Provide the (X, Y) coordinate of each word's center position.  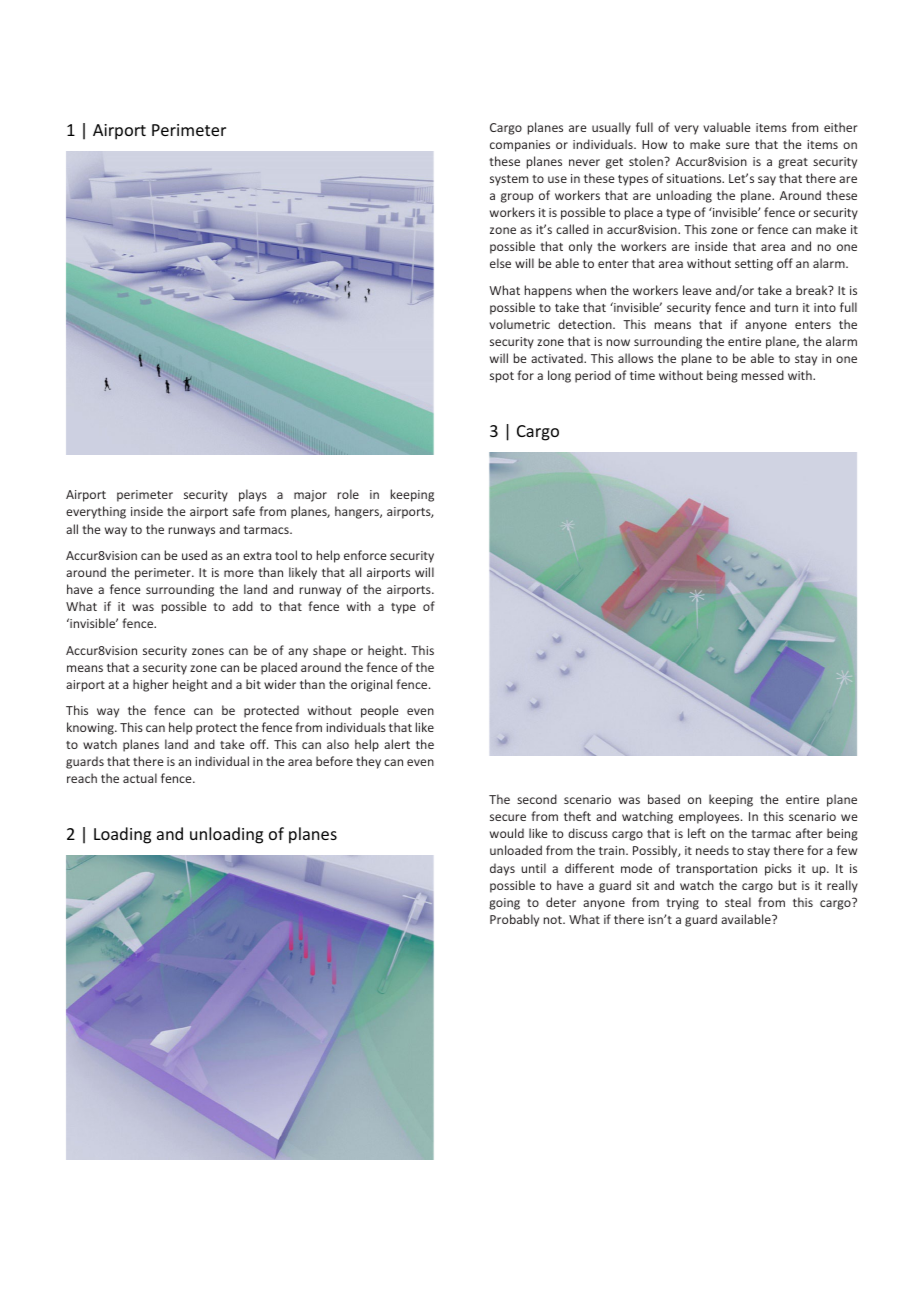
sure (737, 145)
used (194, 555)
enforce (365, 555)
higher (150, 685)
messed (763, 375)
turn (786, 308)
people (379, 711)
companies (520, 146)
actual (140, 778)
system (509, 180)
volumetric (519, 324)
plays (253, 495)
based (664, 799)
